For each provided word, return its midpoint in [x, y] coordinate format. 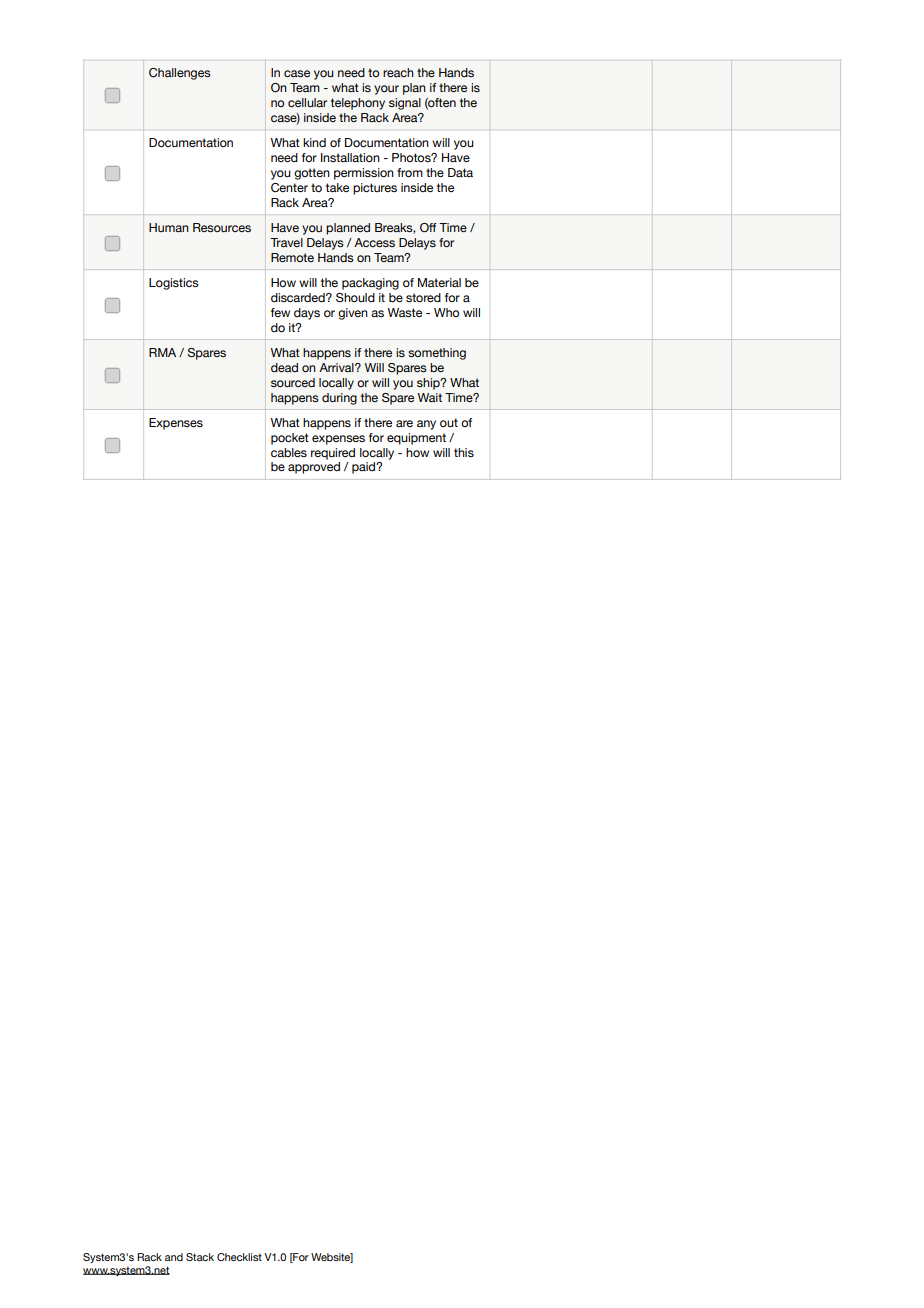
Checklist [239, 1257]
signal [405, 104]
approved [314, 468]
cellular [307, 102]
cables [289, 452]
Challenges [180, 74]
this [464, 452]
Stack [200, 1257]
